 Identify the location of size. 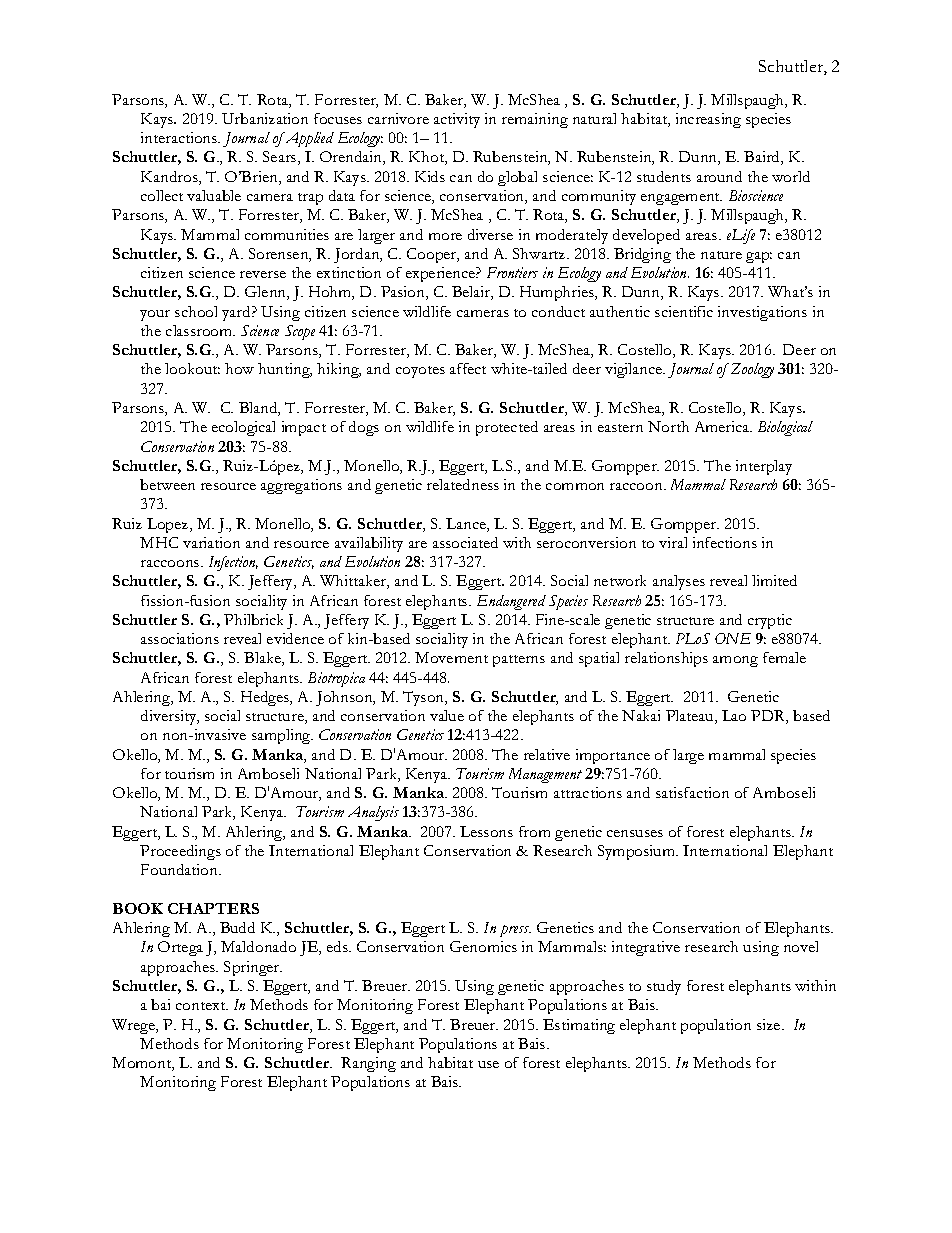
(770, 1024).
